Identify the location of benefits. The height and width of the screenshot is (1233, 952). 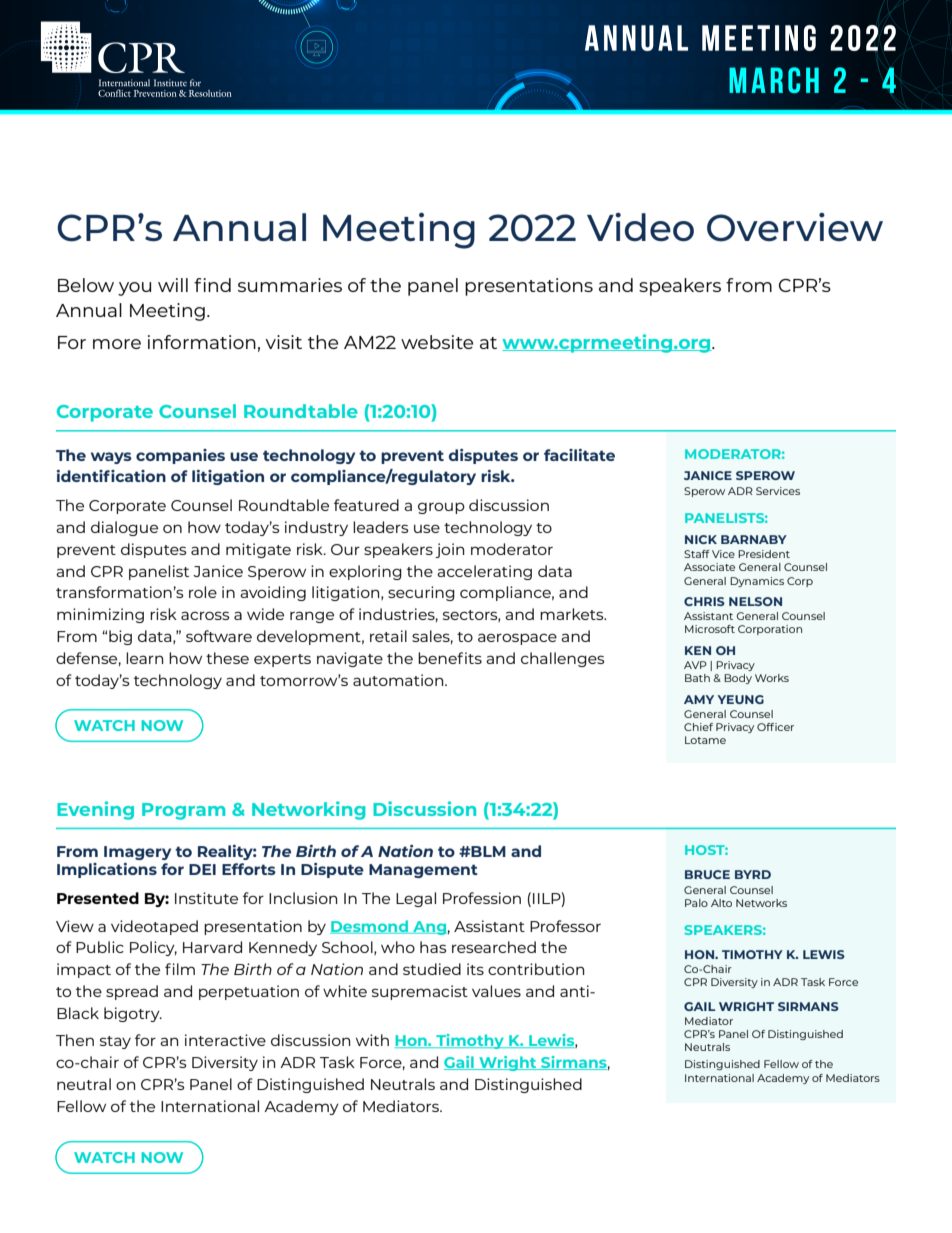
(450, 658).
